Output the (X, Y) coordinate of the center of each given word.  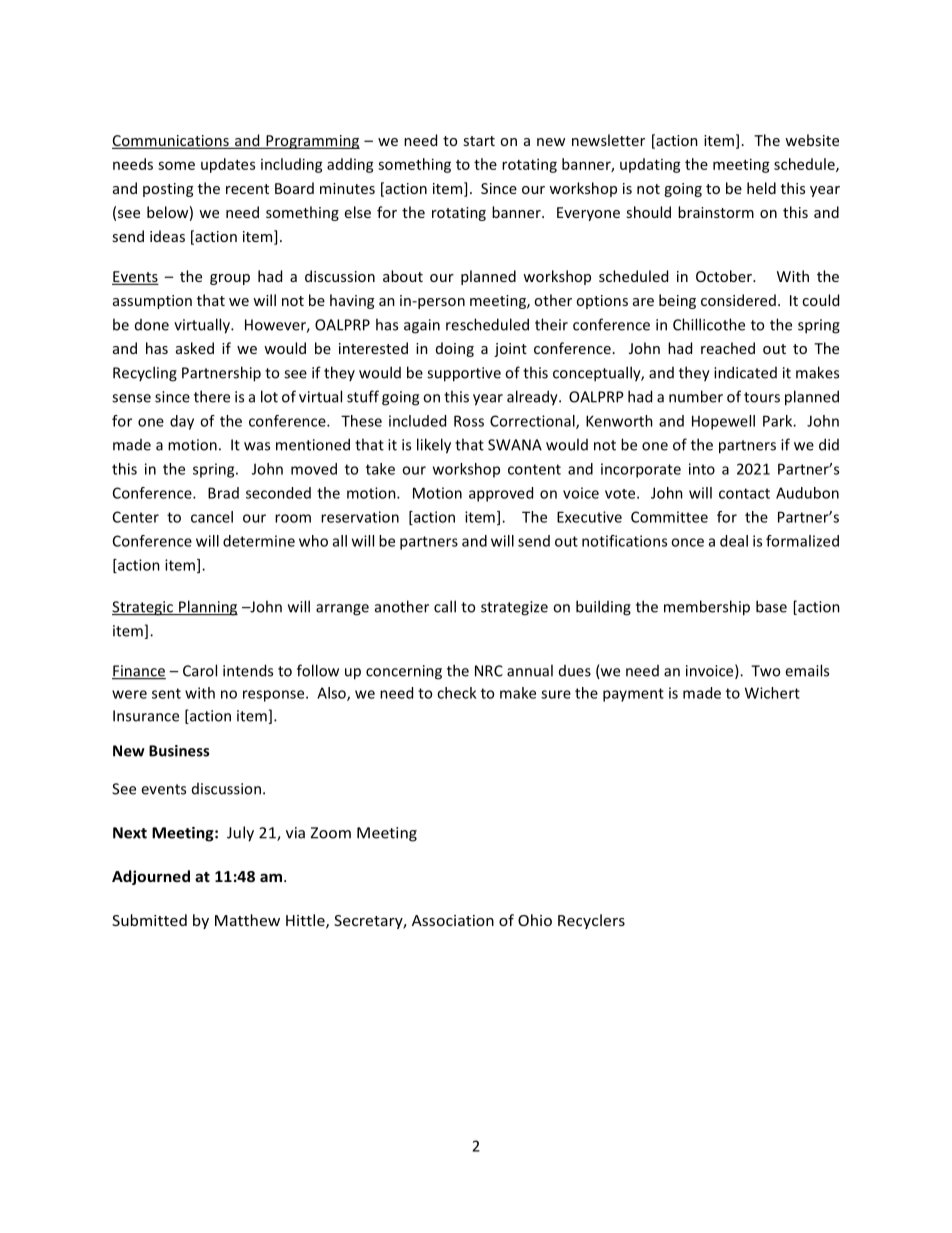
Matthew (247, 920)
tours (762, 397)
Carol (200, 670)
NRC (489, 671)
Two (765, 671)
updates (228, 165)
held (761, 188)
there (212, 396)
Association (453, 920)
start (479, 141)
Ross (469, 421)
